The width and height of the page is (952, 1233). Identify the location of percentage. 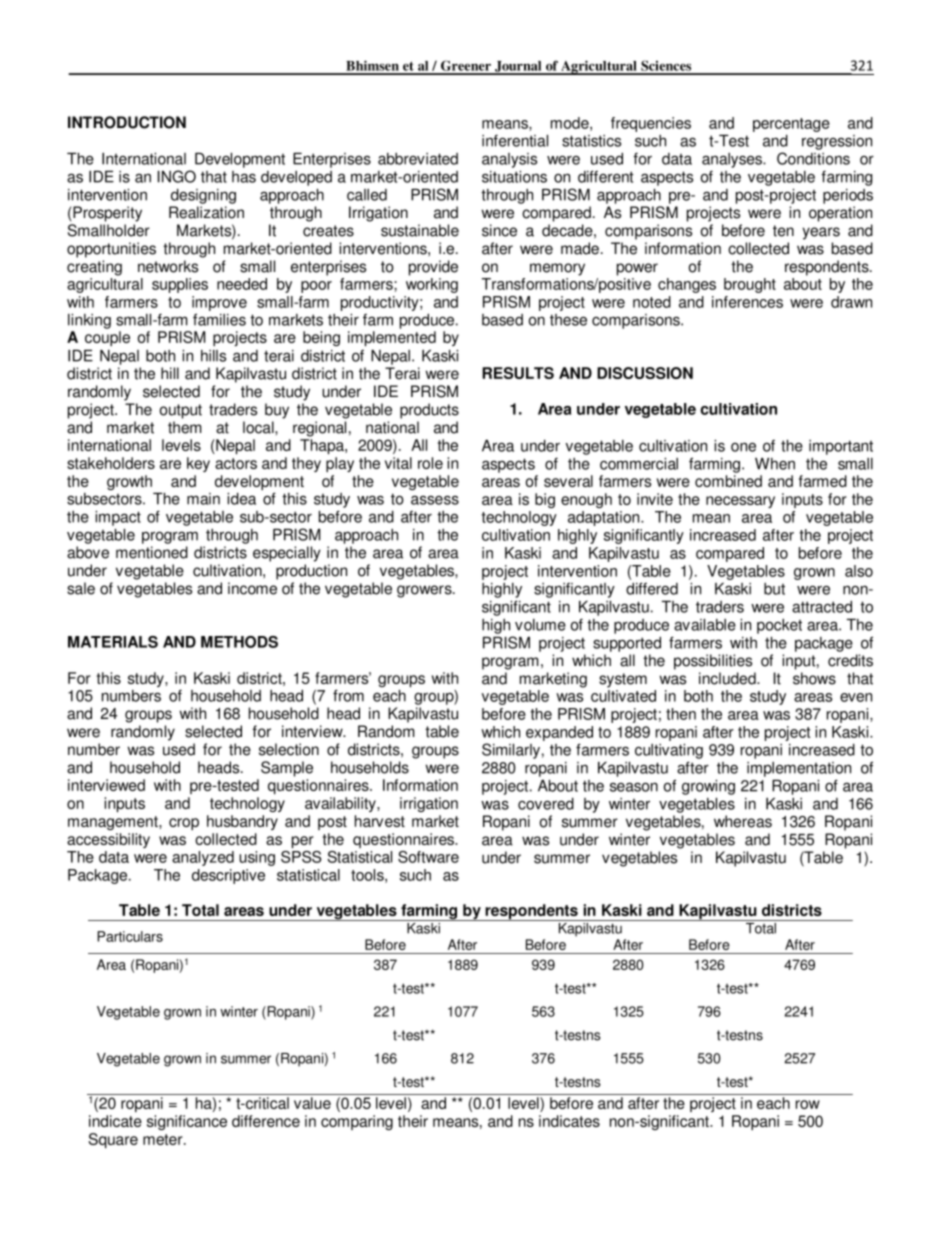
(791, 125).
